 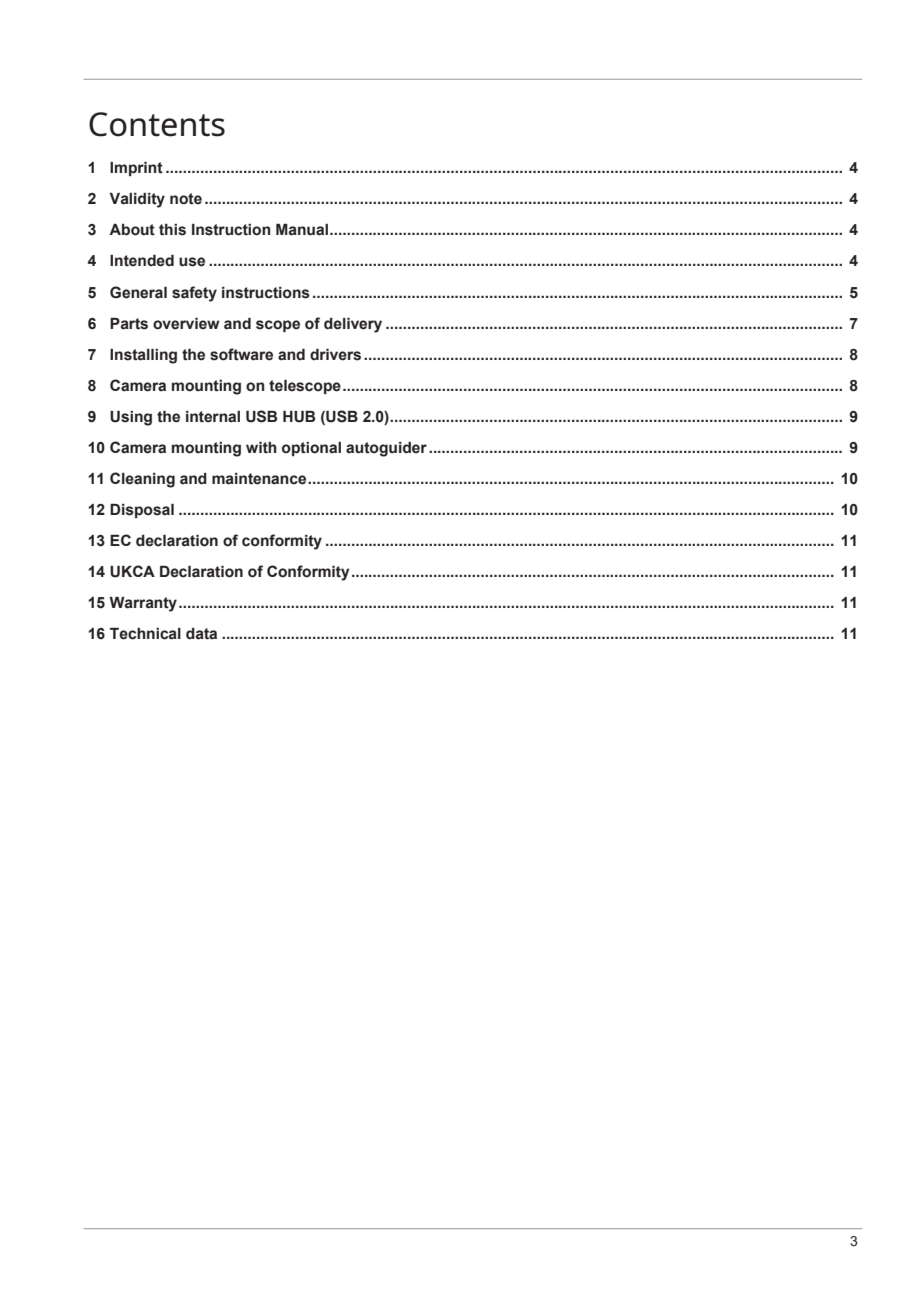 What do you see at coordinates (201, 634) in the image?
I see `data` at bounding box center [201, 634].
